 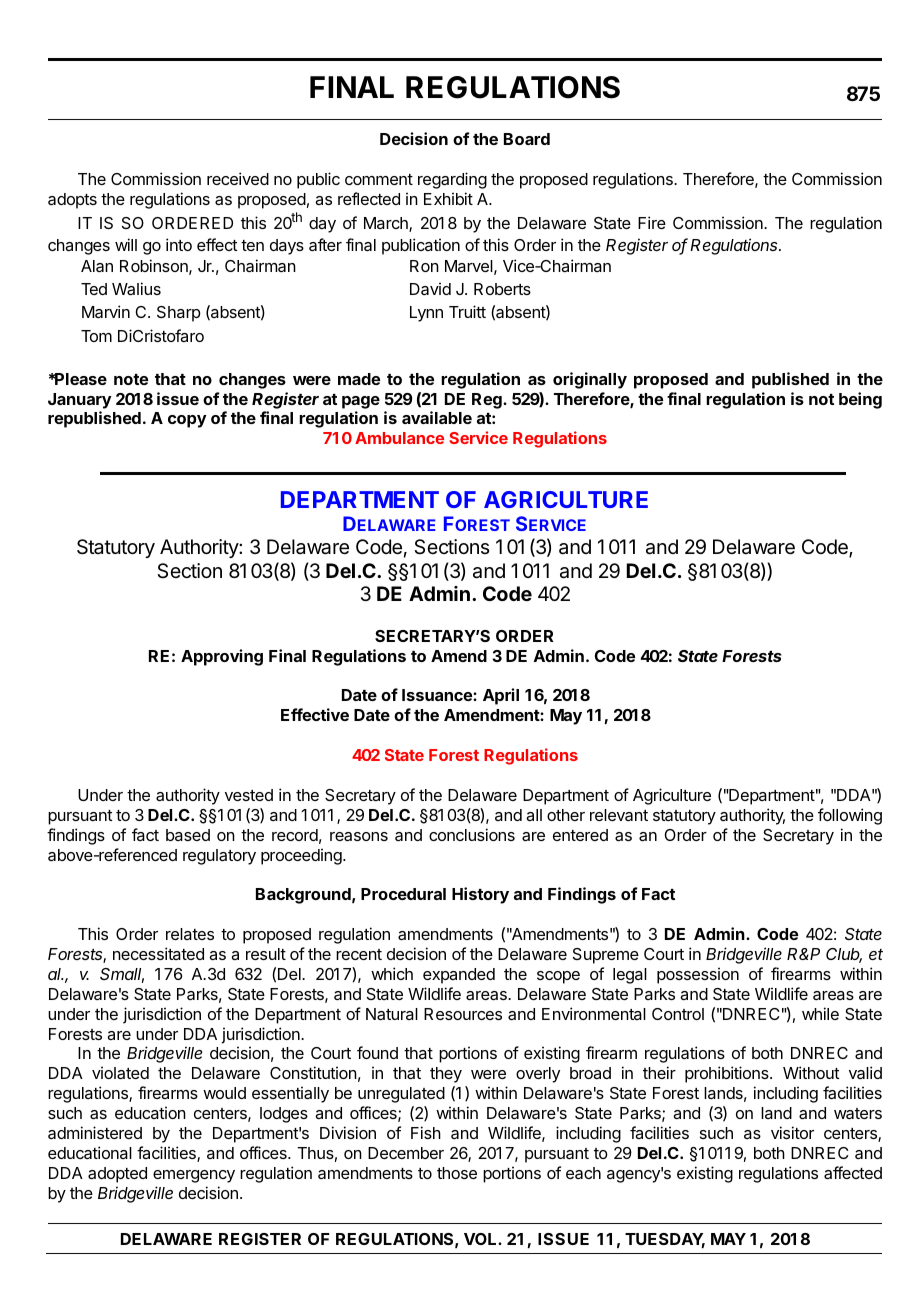 I want to click on Board, so click(x=527, y=139).
